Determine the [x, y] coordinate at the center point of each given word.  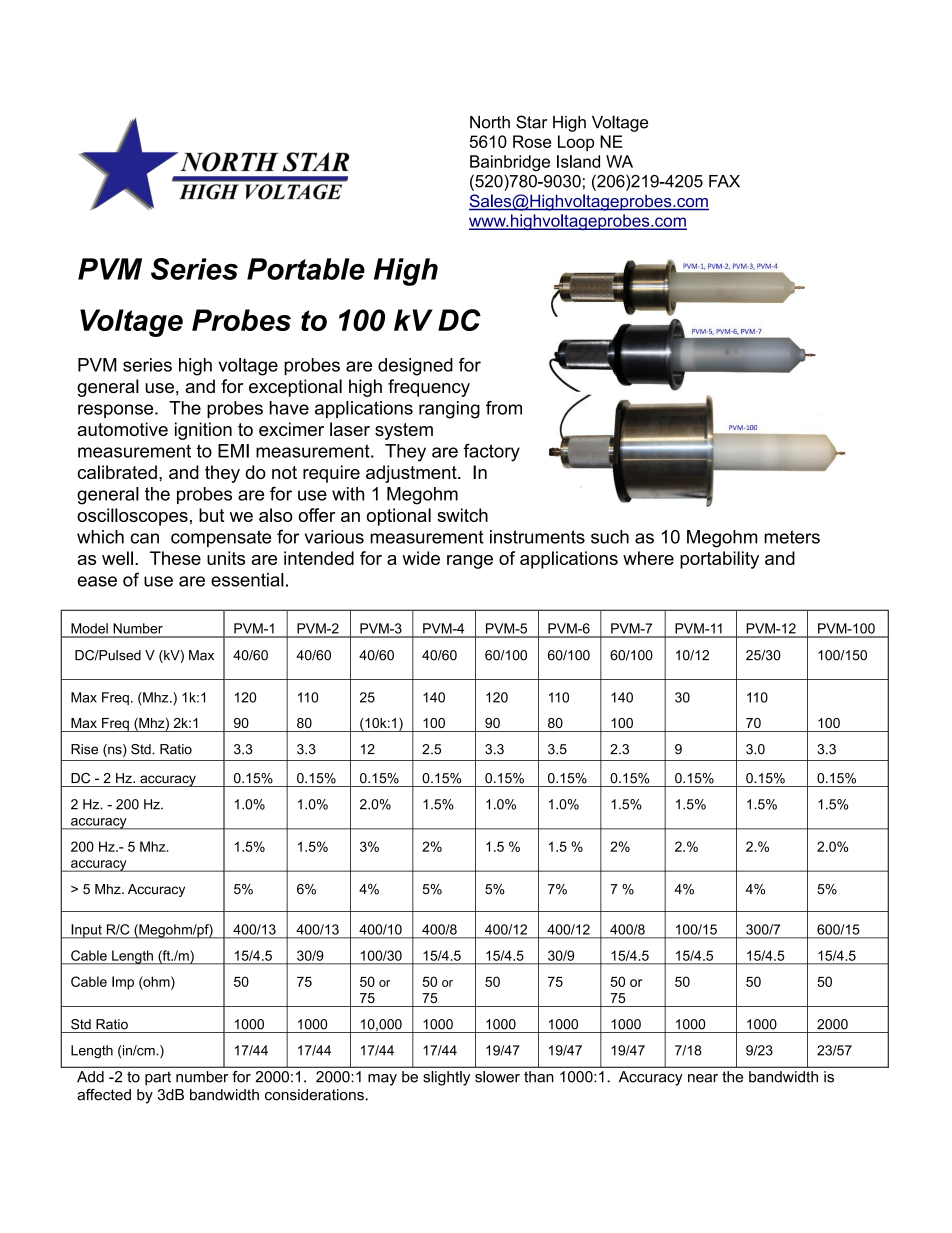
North [490, 122]
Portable [306, 269]
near [703, 1078]
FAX [724, 181]
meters [792, 537]
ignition [203, 431]
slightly [446, 1078]
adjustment [412, 474]
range [470, 562]
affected [104, 1095]
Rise [84, 749]
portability [719, 560]
